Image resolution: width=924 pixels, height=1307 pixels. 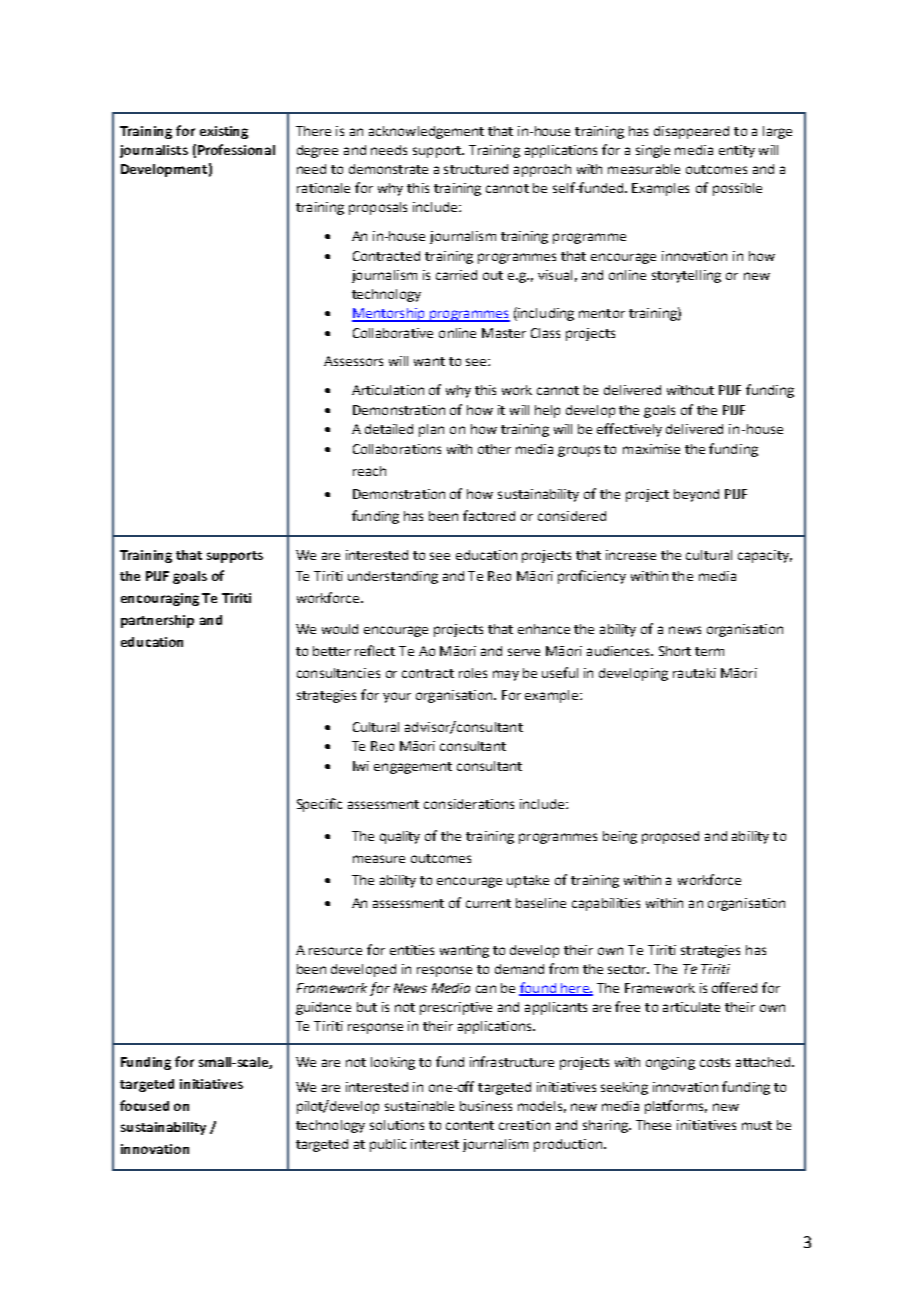 I want to click on existing, so click(x=224, y=132).
